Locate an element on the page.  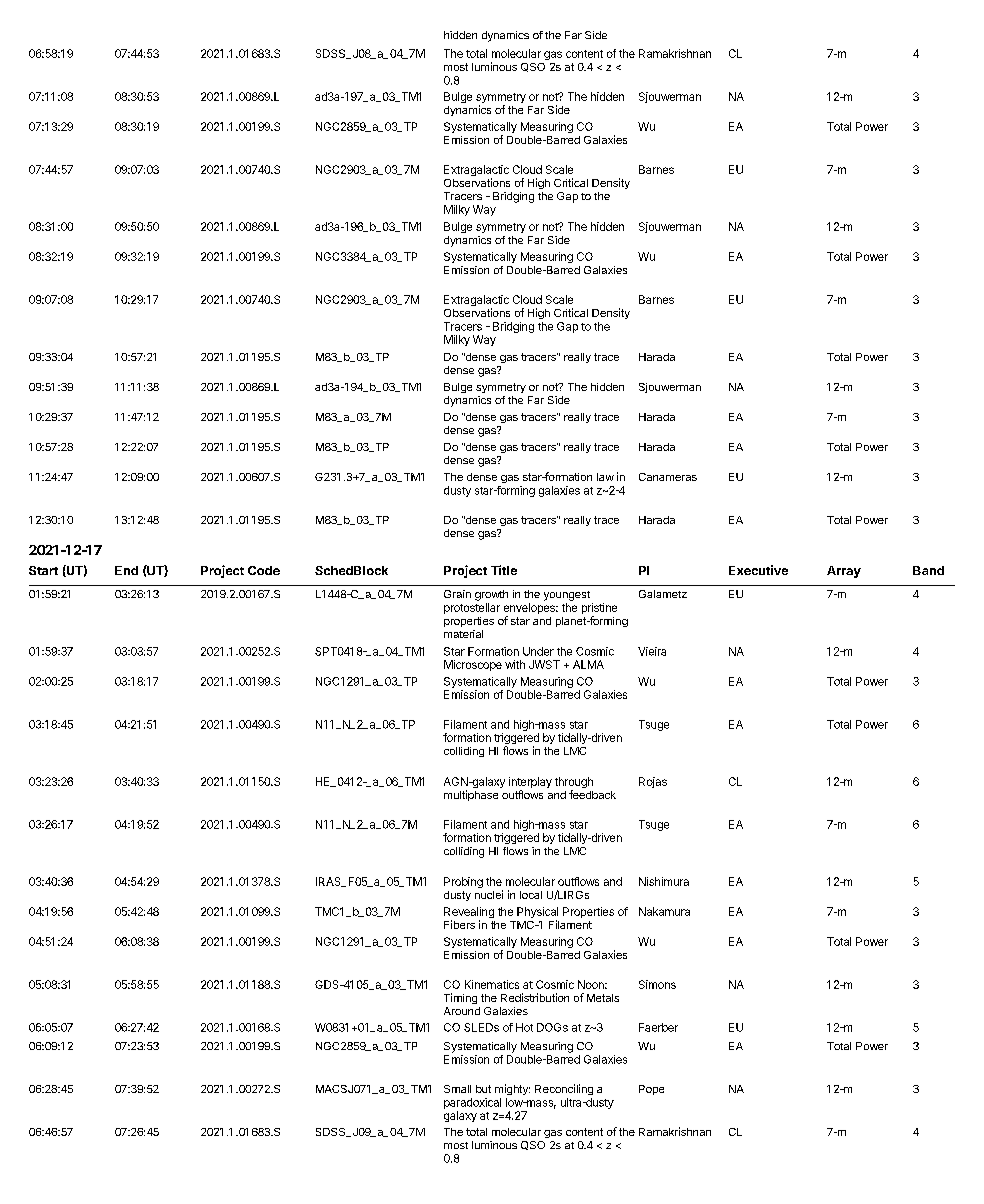
Rojas is located at coordinates (653, 782).
